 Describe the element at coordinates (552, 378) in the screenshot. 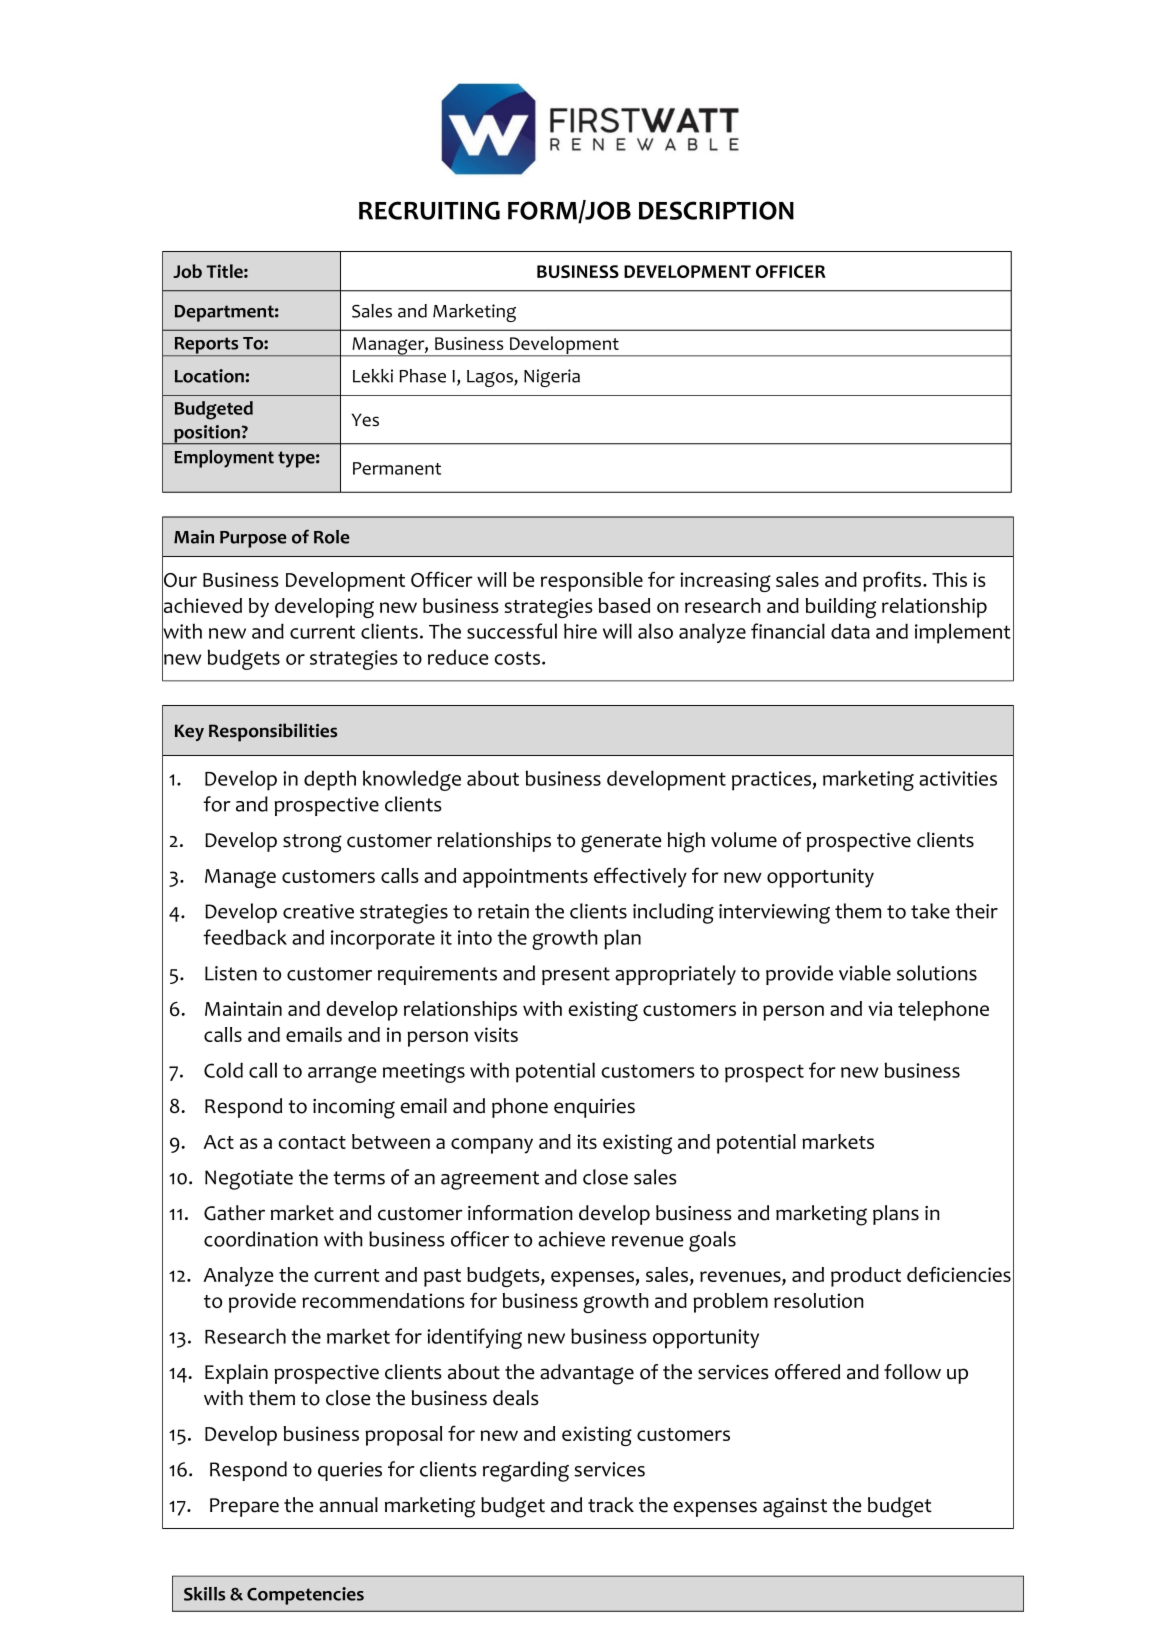

I see `Nigeria` at that location.
